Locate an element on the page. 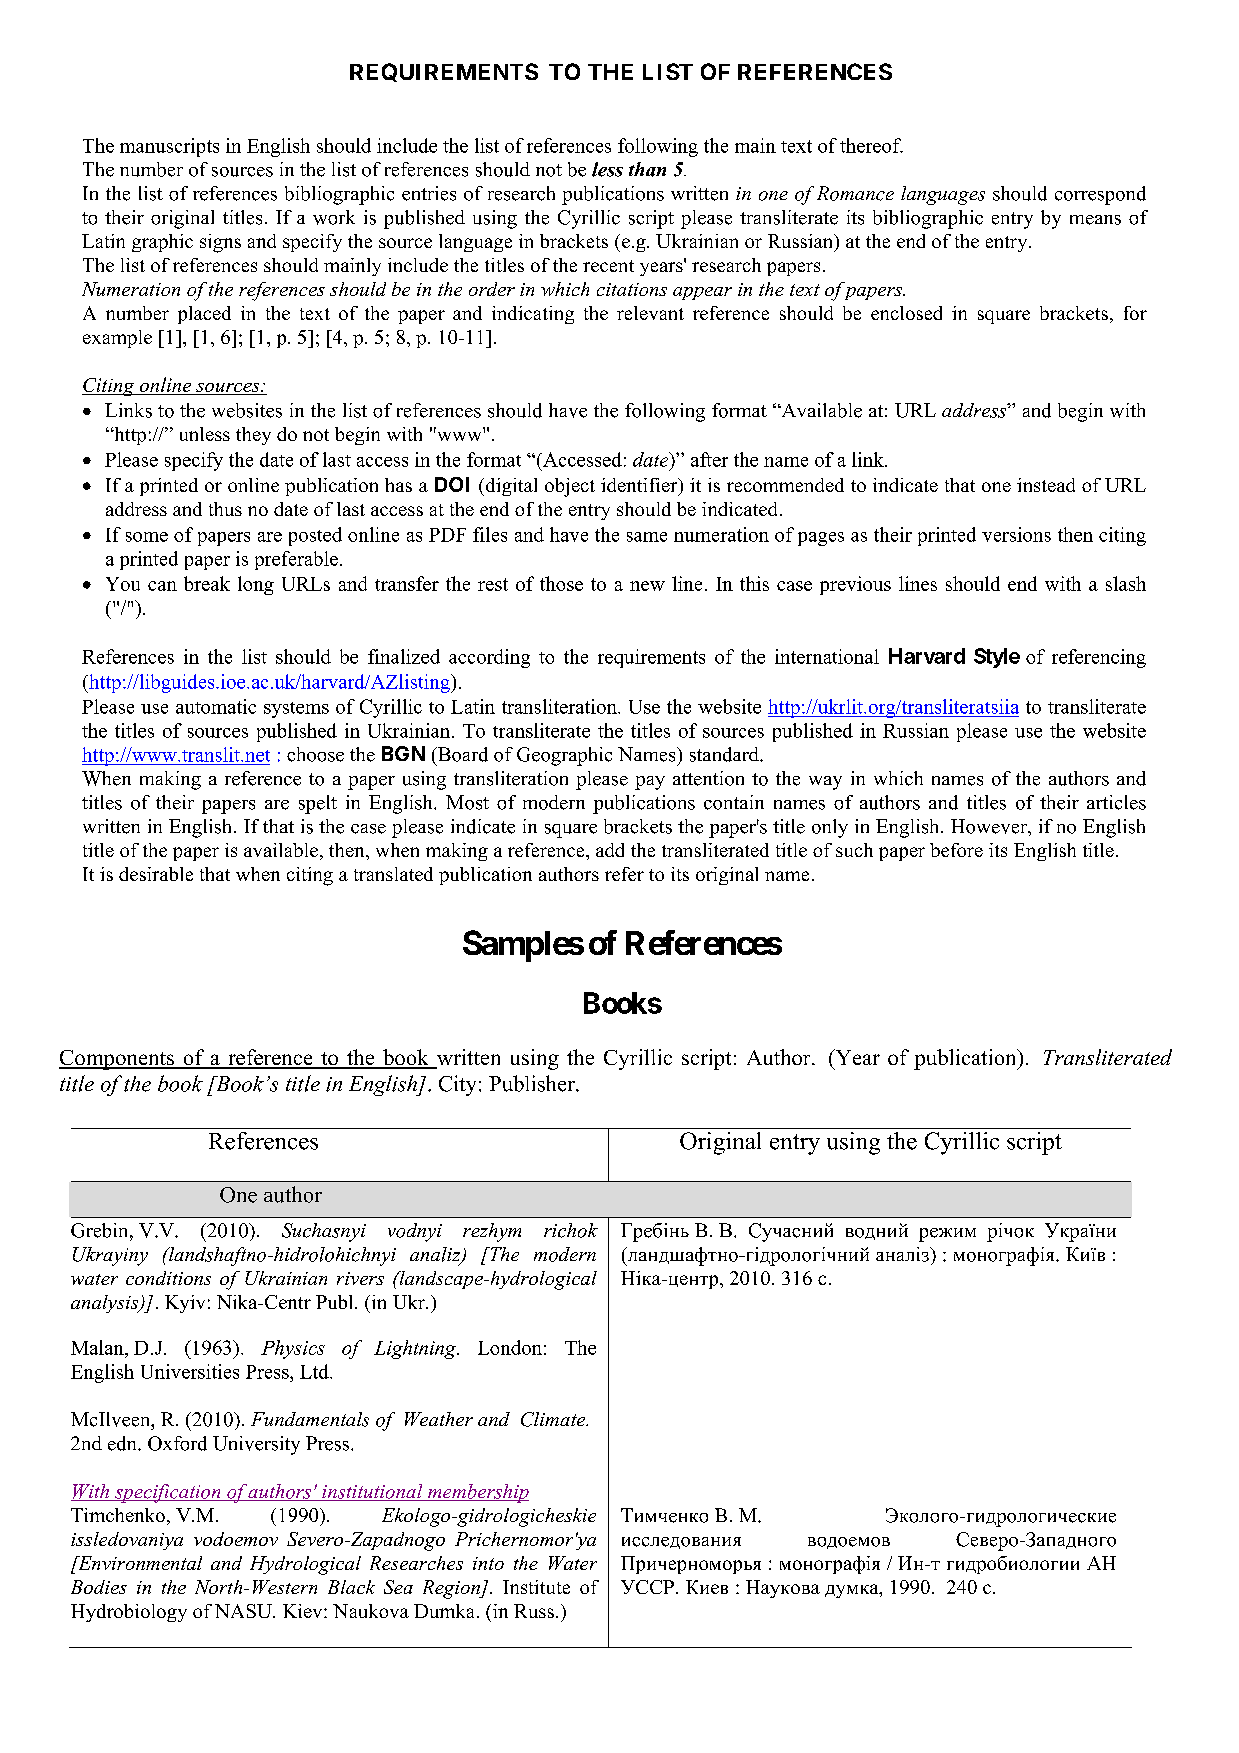 The width and height of the document is (1239, 1753). Environmental is located at coordinates (139, 1563).
